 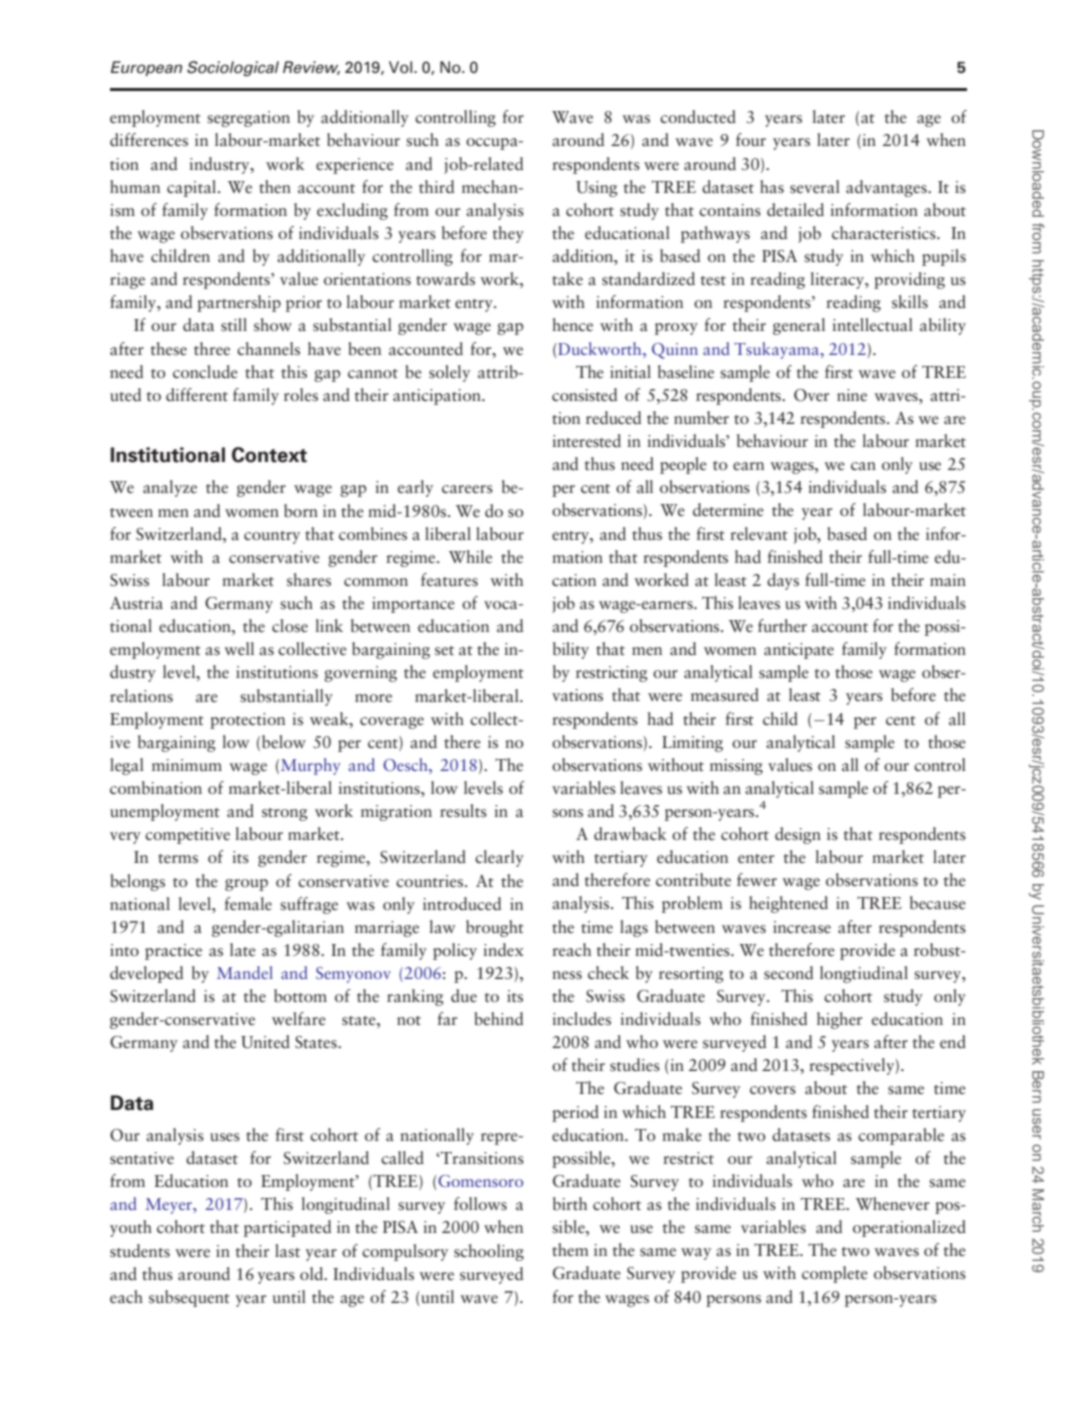 I want to click on subsequent, so click(x=189, y=1298).
